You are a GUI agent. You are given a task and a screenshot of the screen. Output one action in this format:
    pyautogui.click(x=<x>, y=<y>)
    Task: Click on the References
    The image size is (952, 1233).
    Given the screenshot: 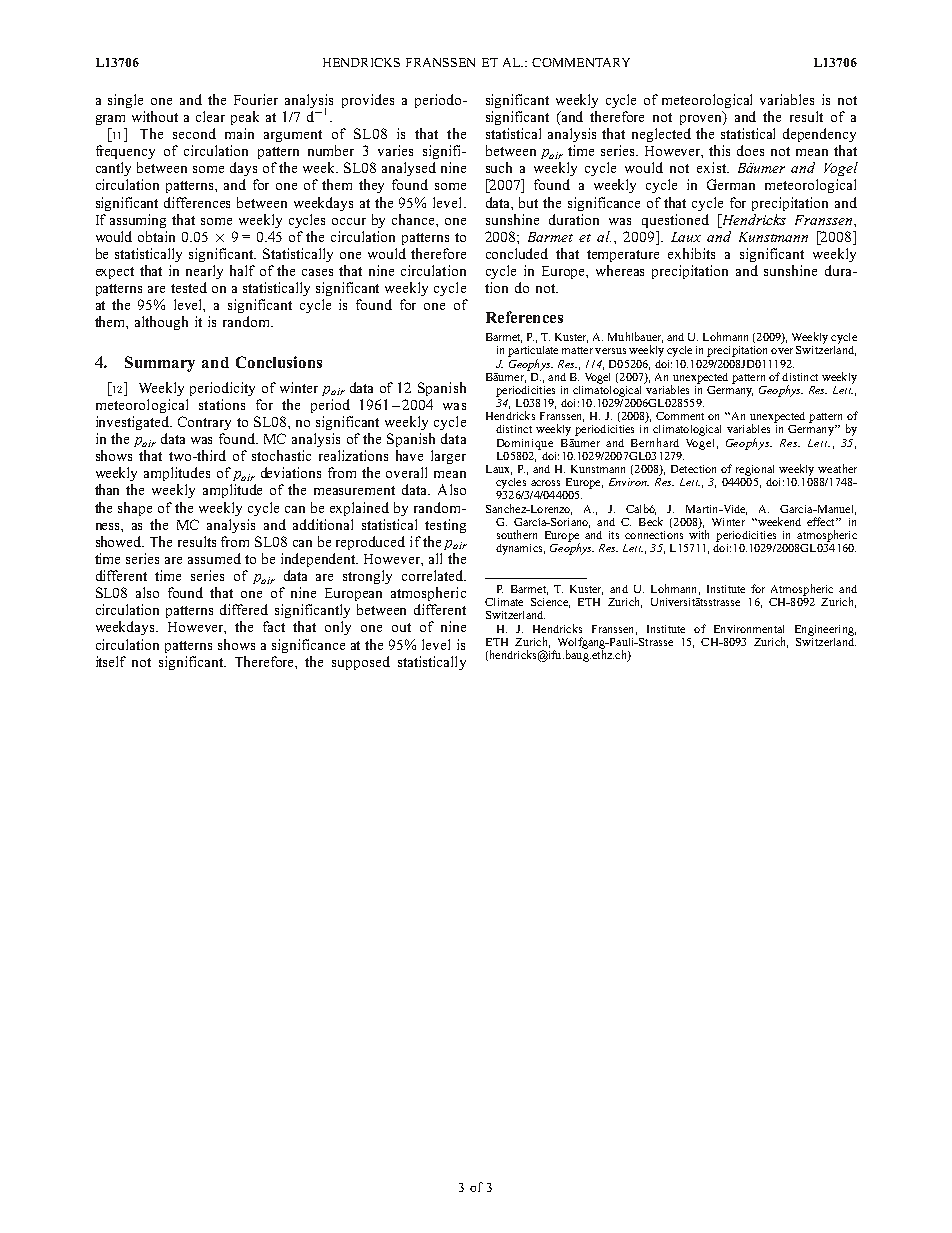 What is the action you would take?
    pyautogui.click(x=524, y=317)
